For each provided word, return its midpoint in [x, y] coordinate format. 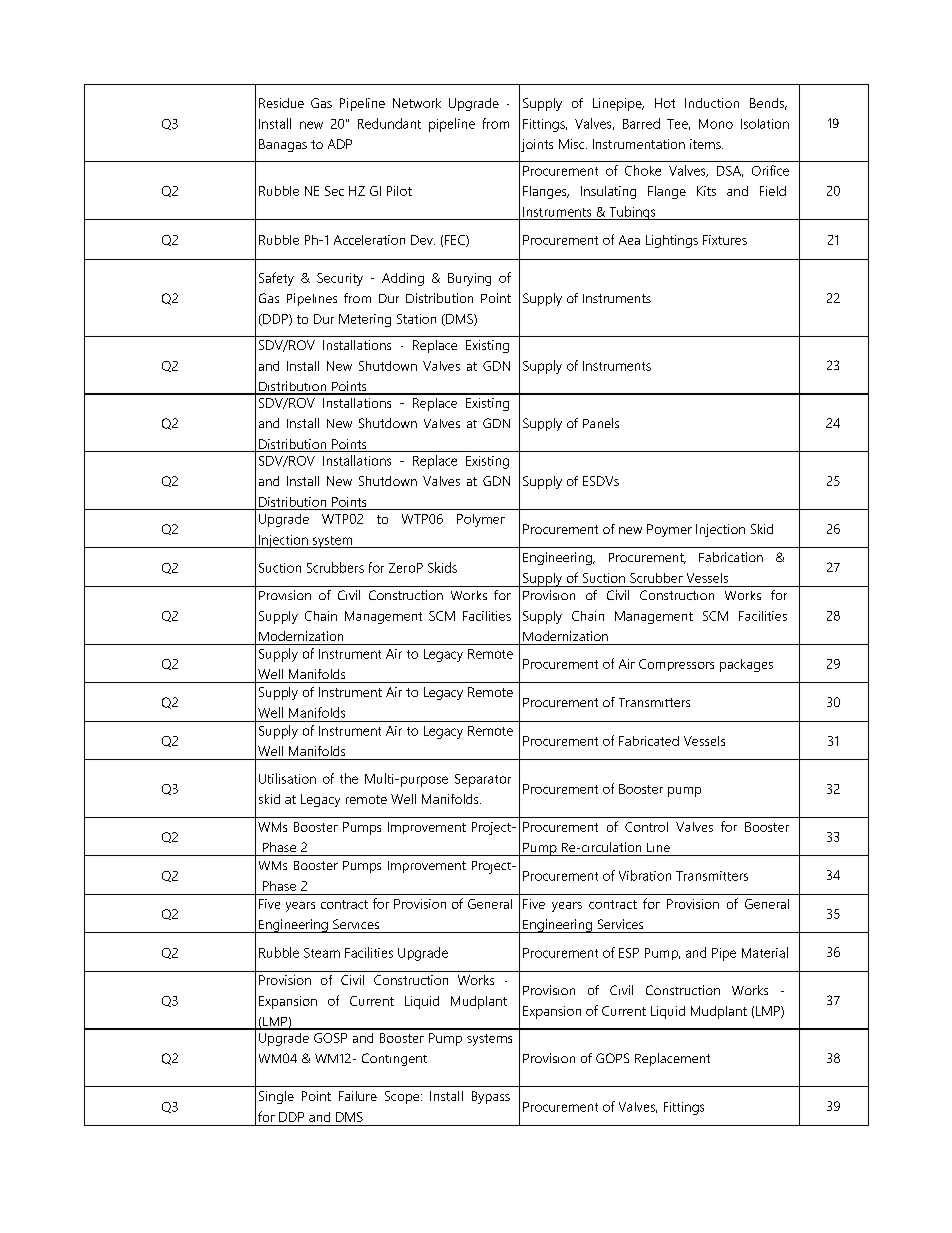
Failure [358, 1096]
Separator [483, 780]
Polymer [481, 520]
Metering [365, 320]
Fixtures [725, 240]
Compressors [676, 665]
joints [536, 146]
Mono [716, 124]
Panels [601, 423]
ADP [340, 144]
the [349, 778]
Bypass [491, 1097]
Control [646, 827]
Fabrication [731, 557]
